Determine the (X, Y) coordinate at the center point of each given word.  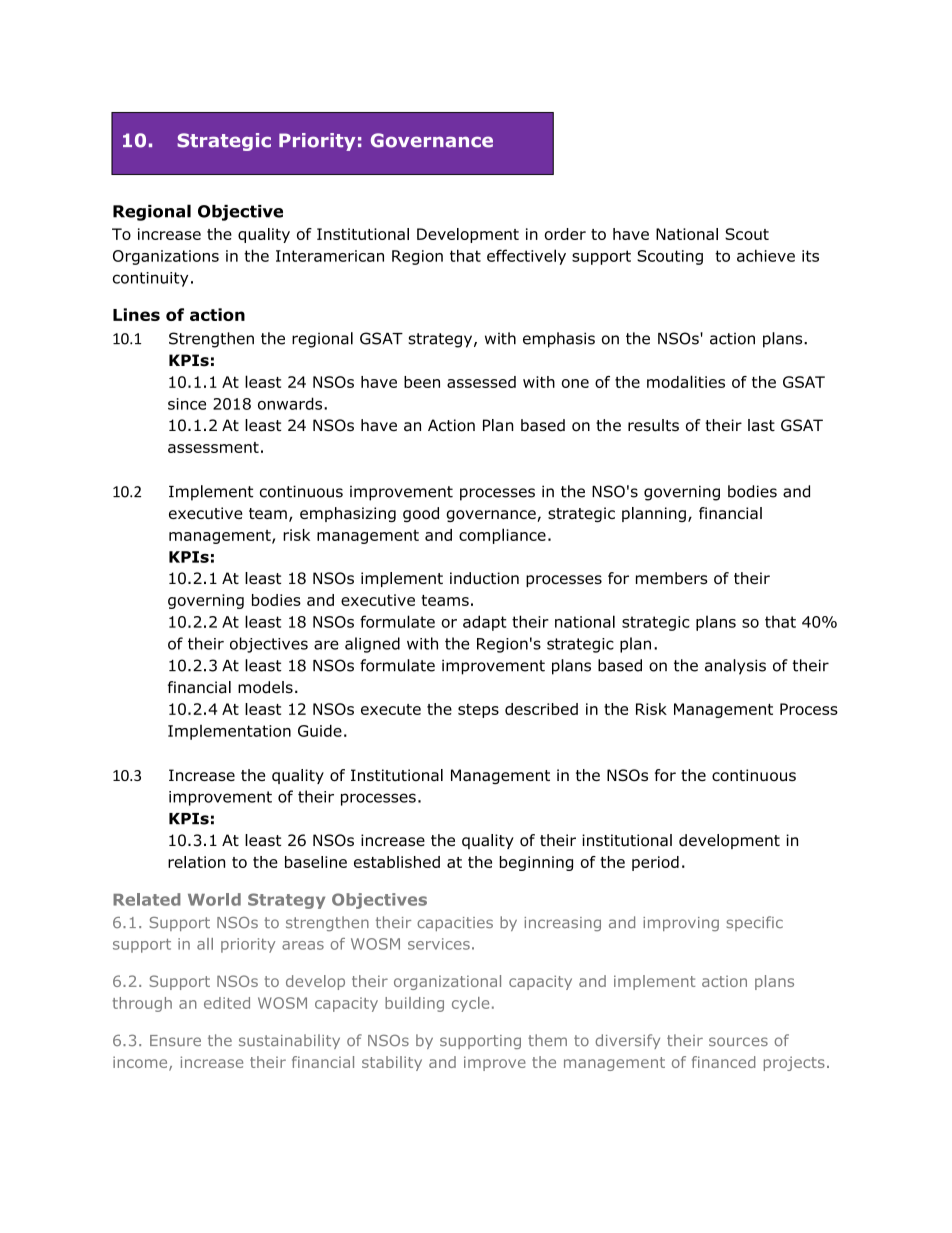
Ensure (175, 1040)
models (265, 687)
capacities (455, 924)
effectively (526, 257)
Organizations (166, 257)
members (672, 578)
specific (755, 923)
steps (478, 711)
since (187, 404)
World (214, 899)
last (761, 425)
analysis (735, 667)
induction (484, 578)
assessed (481, 382)
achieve (766, 256)
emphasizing (348, 514)
